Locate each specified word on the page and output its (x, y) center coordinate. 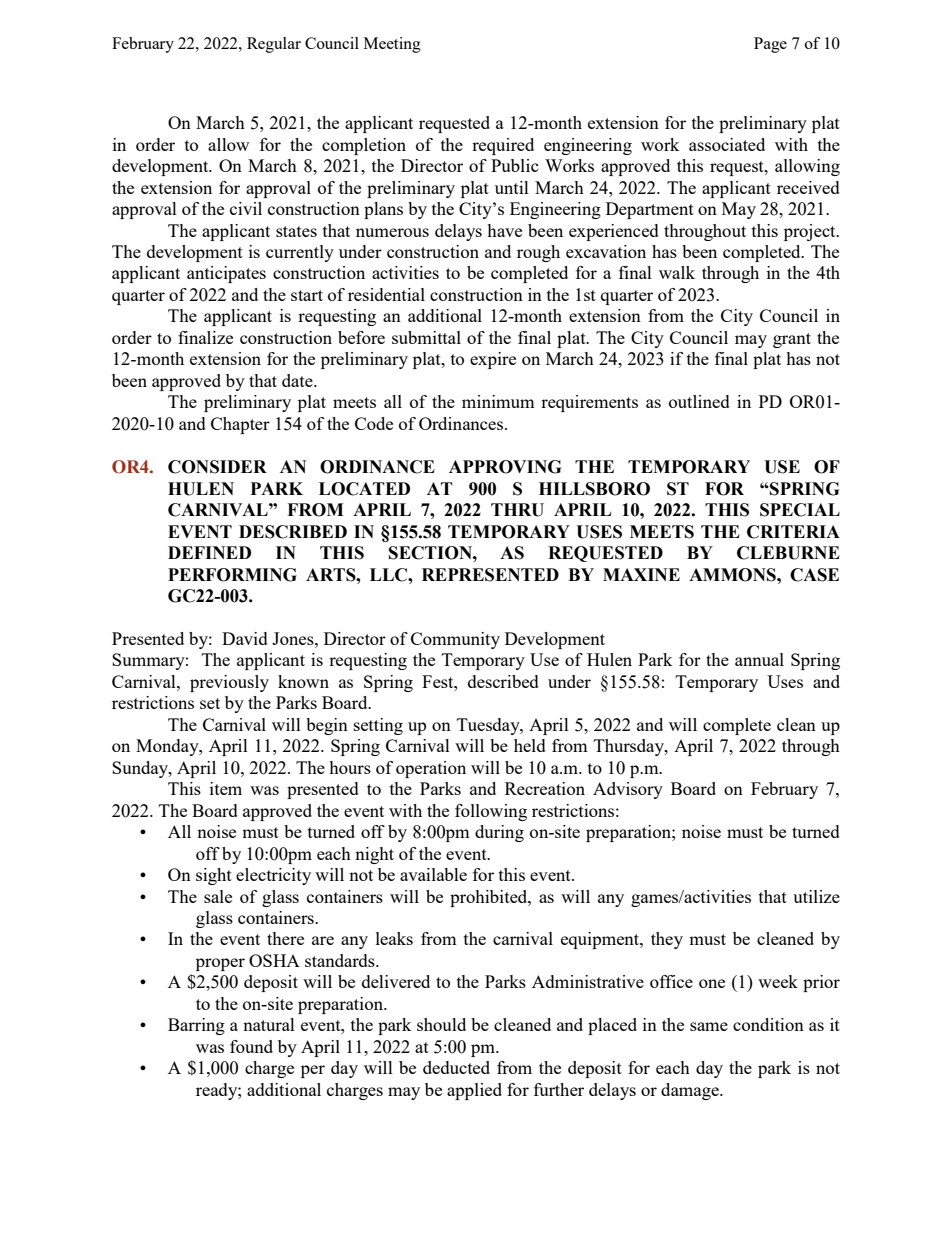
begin (327, 726)
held (530, 745)
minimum (498, 401)
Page (770, 45)
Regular (274, 45)
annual (759, 659)
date (298, 380)
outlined (699, 401)
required (503, 146)
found (251, 1046)
